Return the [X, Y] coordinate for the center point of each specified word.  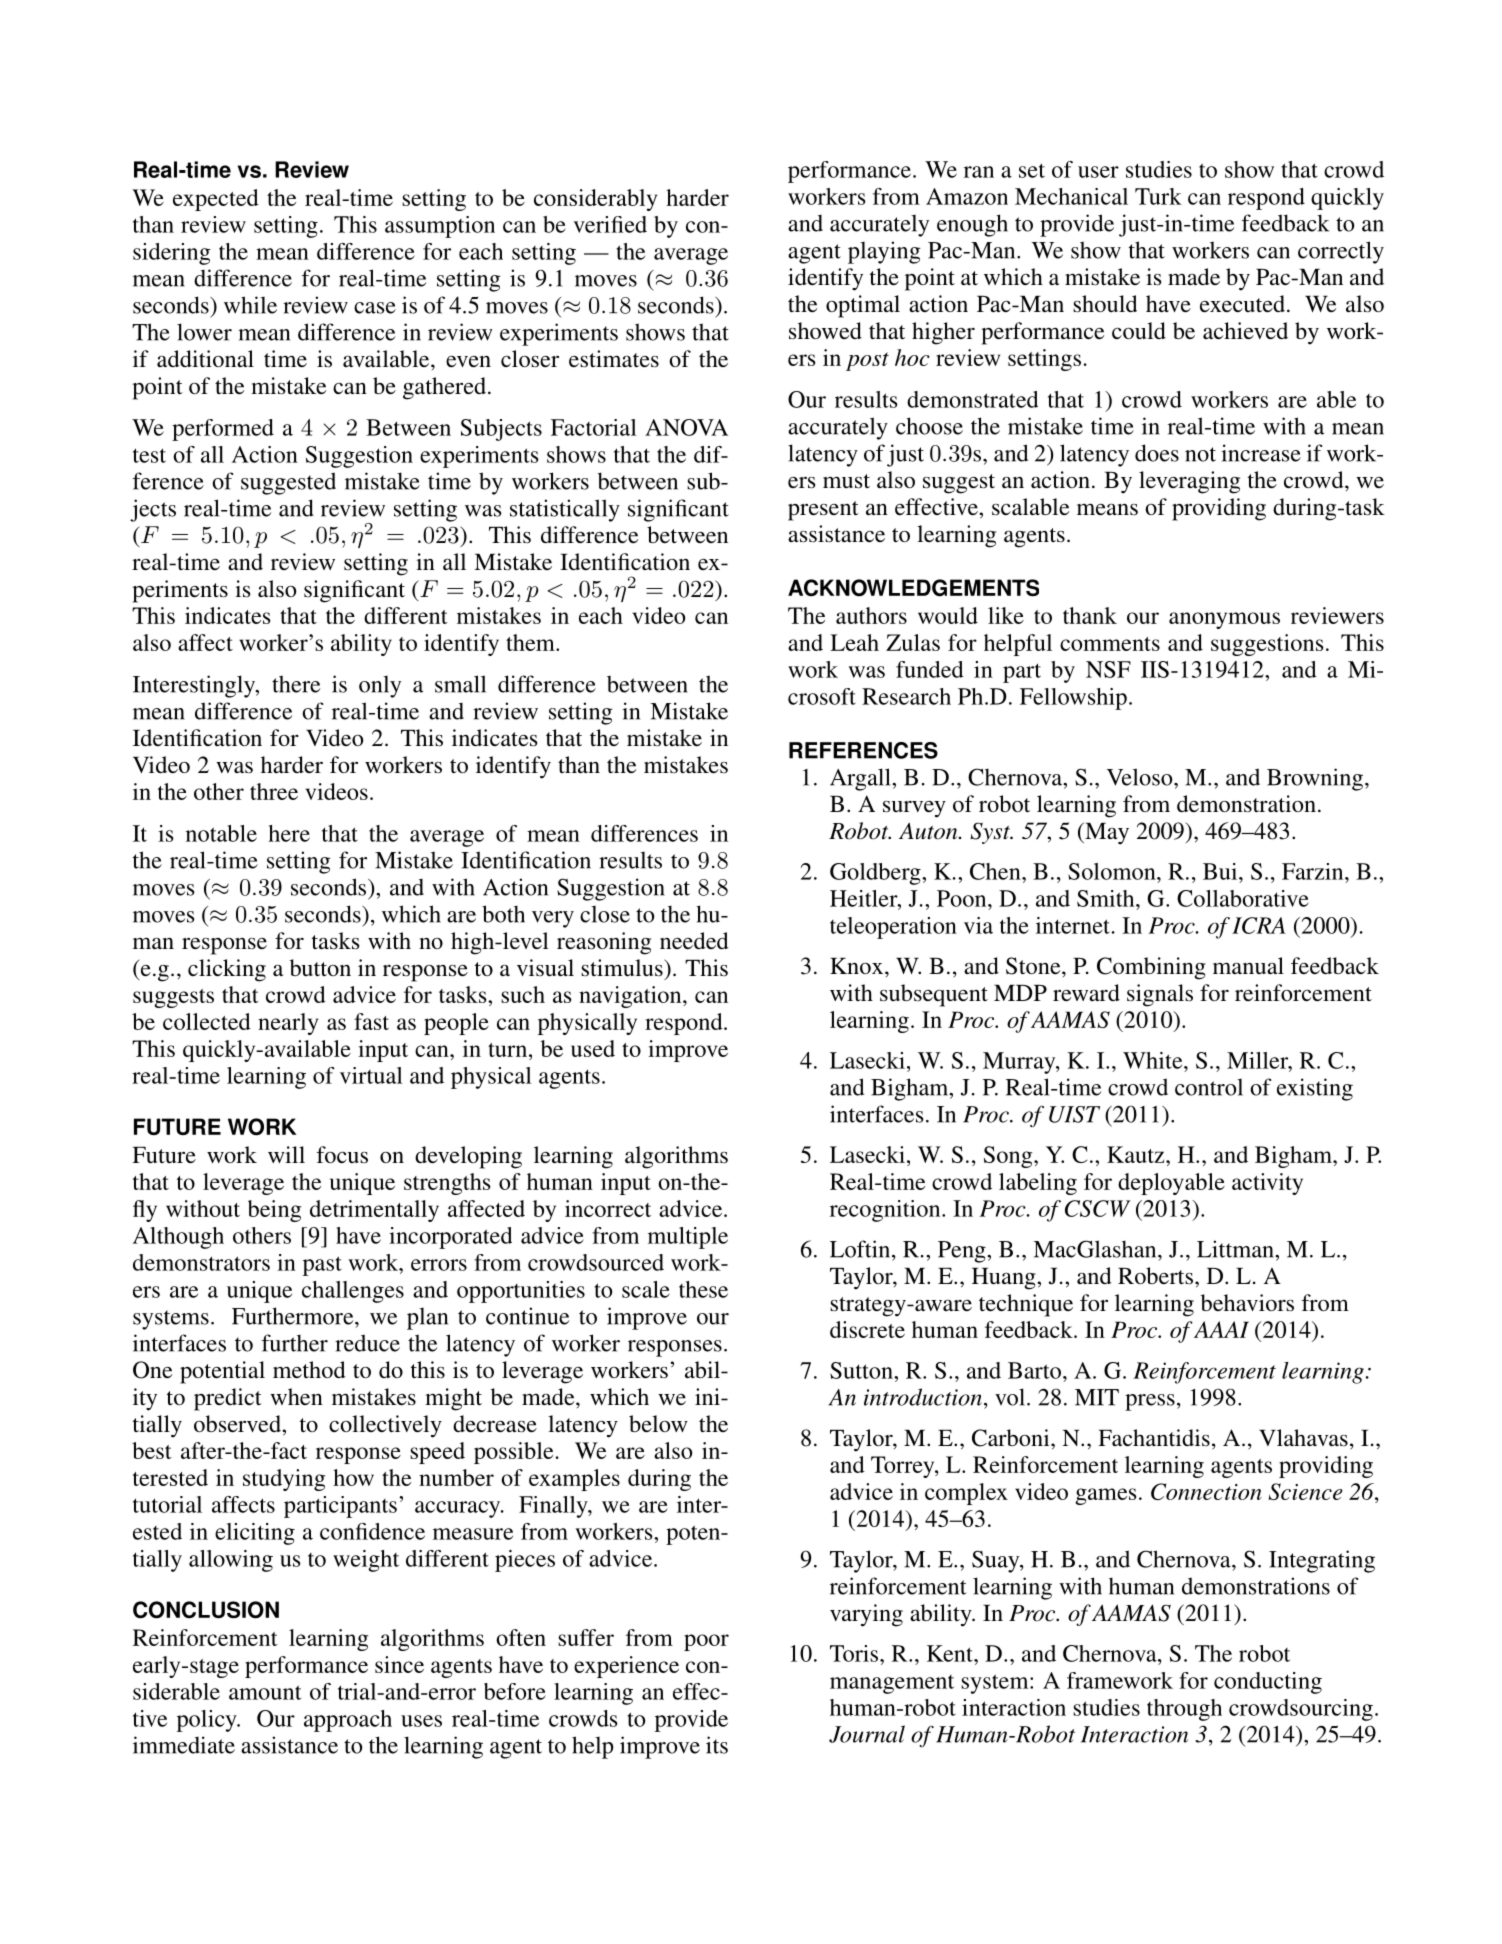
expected [216, 200]
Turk [1158, 196]
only [380, 686]
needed [694, 941]
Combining [1151, 968]
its [717, 1745]
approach [348, 1721]
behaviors [1247, 1303]
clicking [227, 970]
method [309, 1370]
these [703, 1289]
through [1184, 1710]
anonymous [1224, 620]
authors [871, 615]
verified [610, 224]
